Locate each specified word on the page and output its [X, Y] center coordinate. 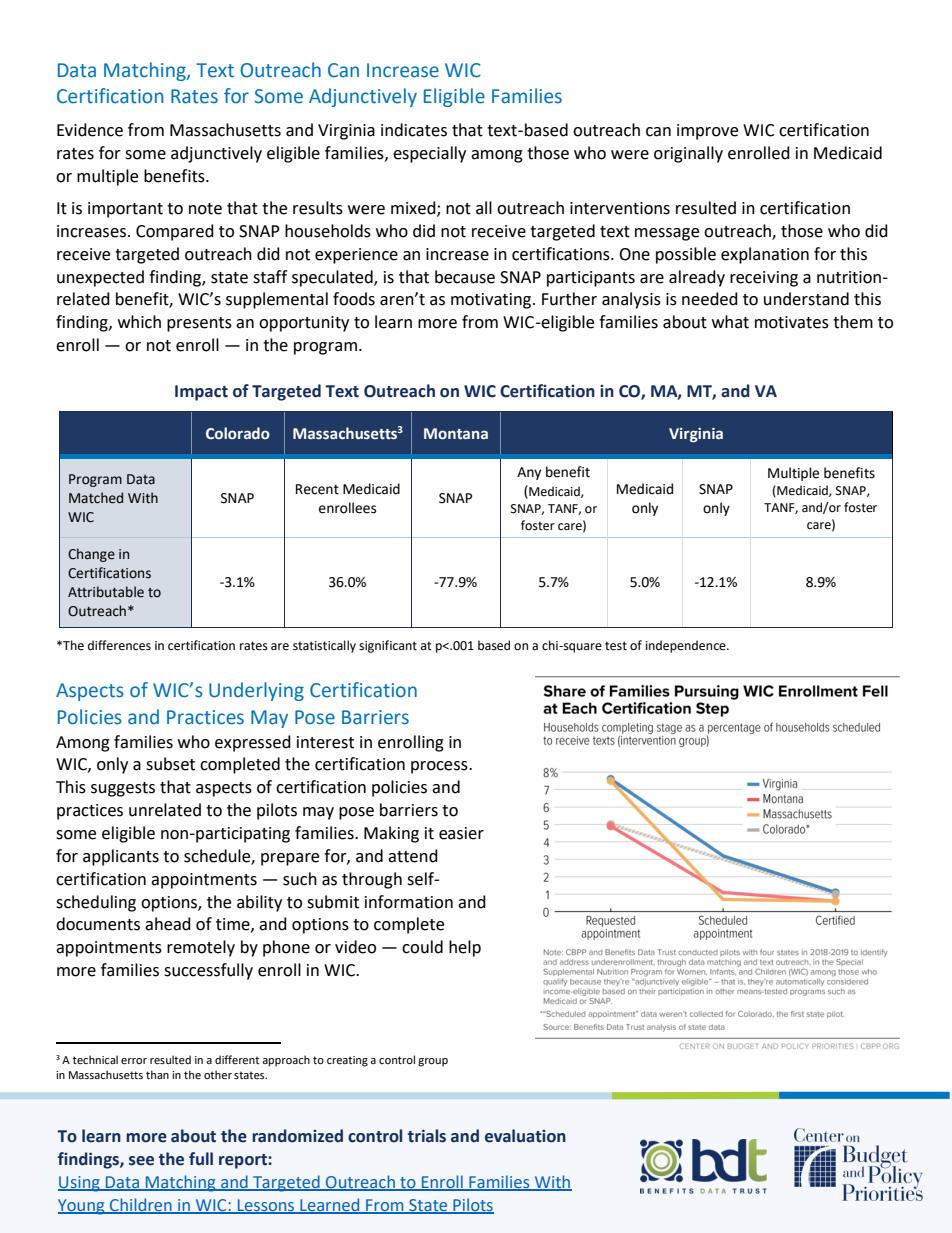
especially [429, 154]
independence [687, 646]
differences [119, 645]
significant [388, 646]
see [141, 1161]
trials [427, 1136]
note [205, 209]
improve [707, 132]
